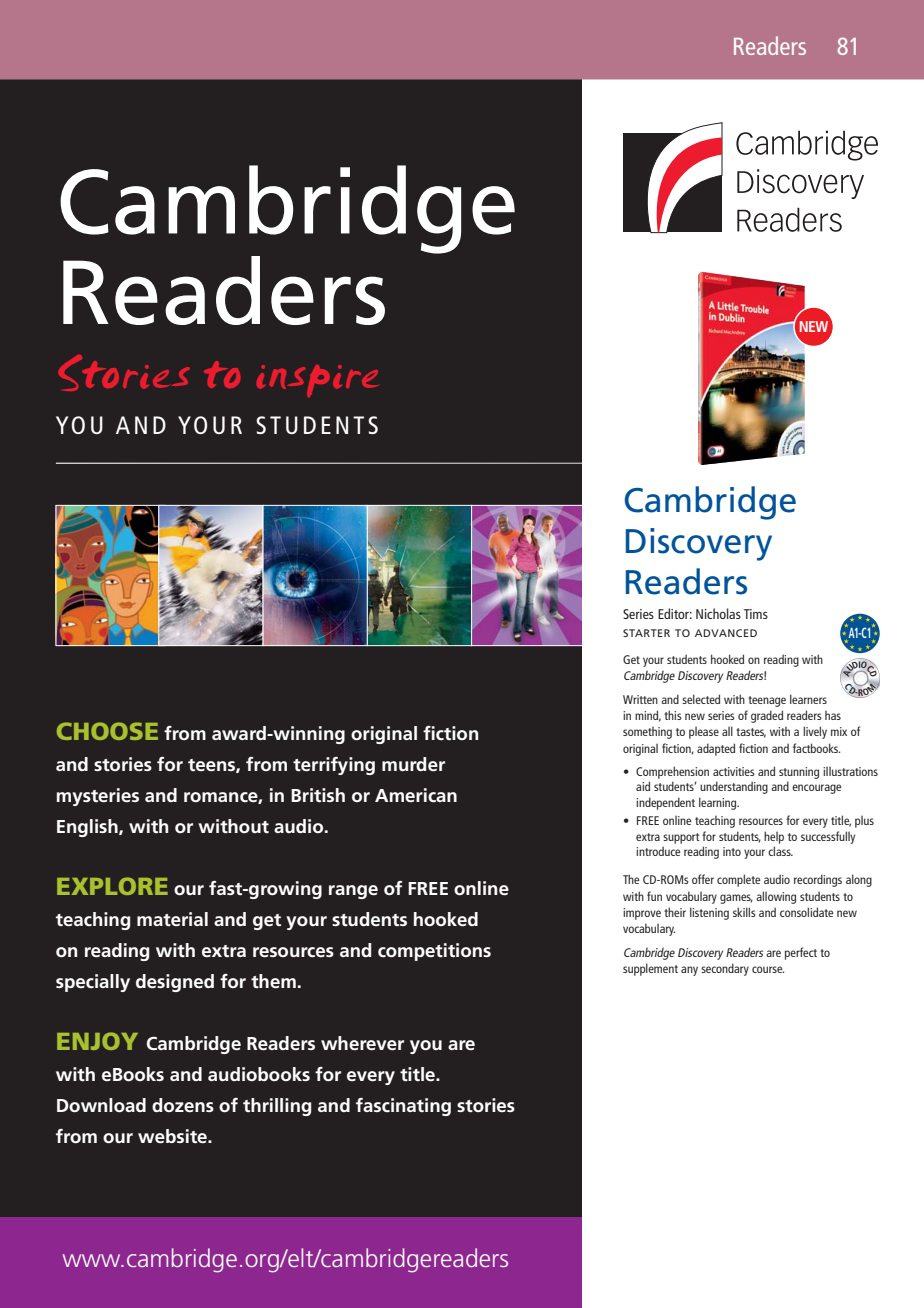 This page has height=1308, width=924. I want to click on INSPIRE, so click(317, 381).
